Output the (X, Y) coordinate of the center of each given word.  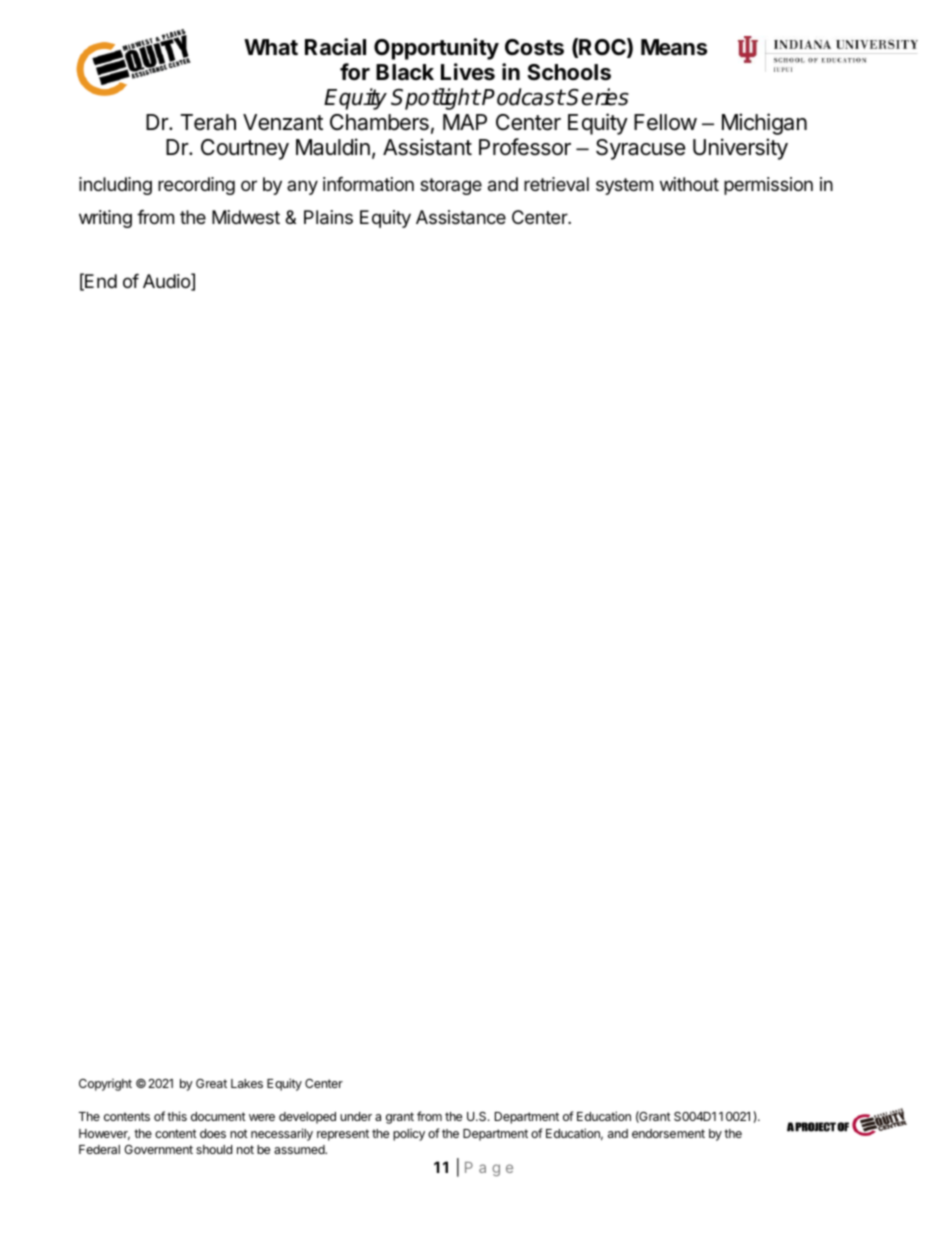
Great (211, 1083)
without (689, 184)
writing (105, 219)
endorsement (668, 1133)
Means (674, 47)
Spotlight (435, 99)
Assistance (461, 217)
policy (409, 1135)
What (271, 47)
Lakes (247, 1083)
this (177, 1116)
